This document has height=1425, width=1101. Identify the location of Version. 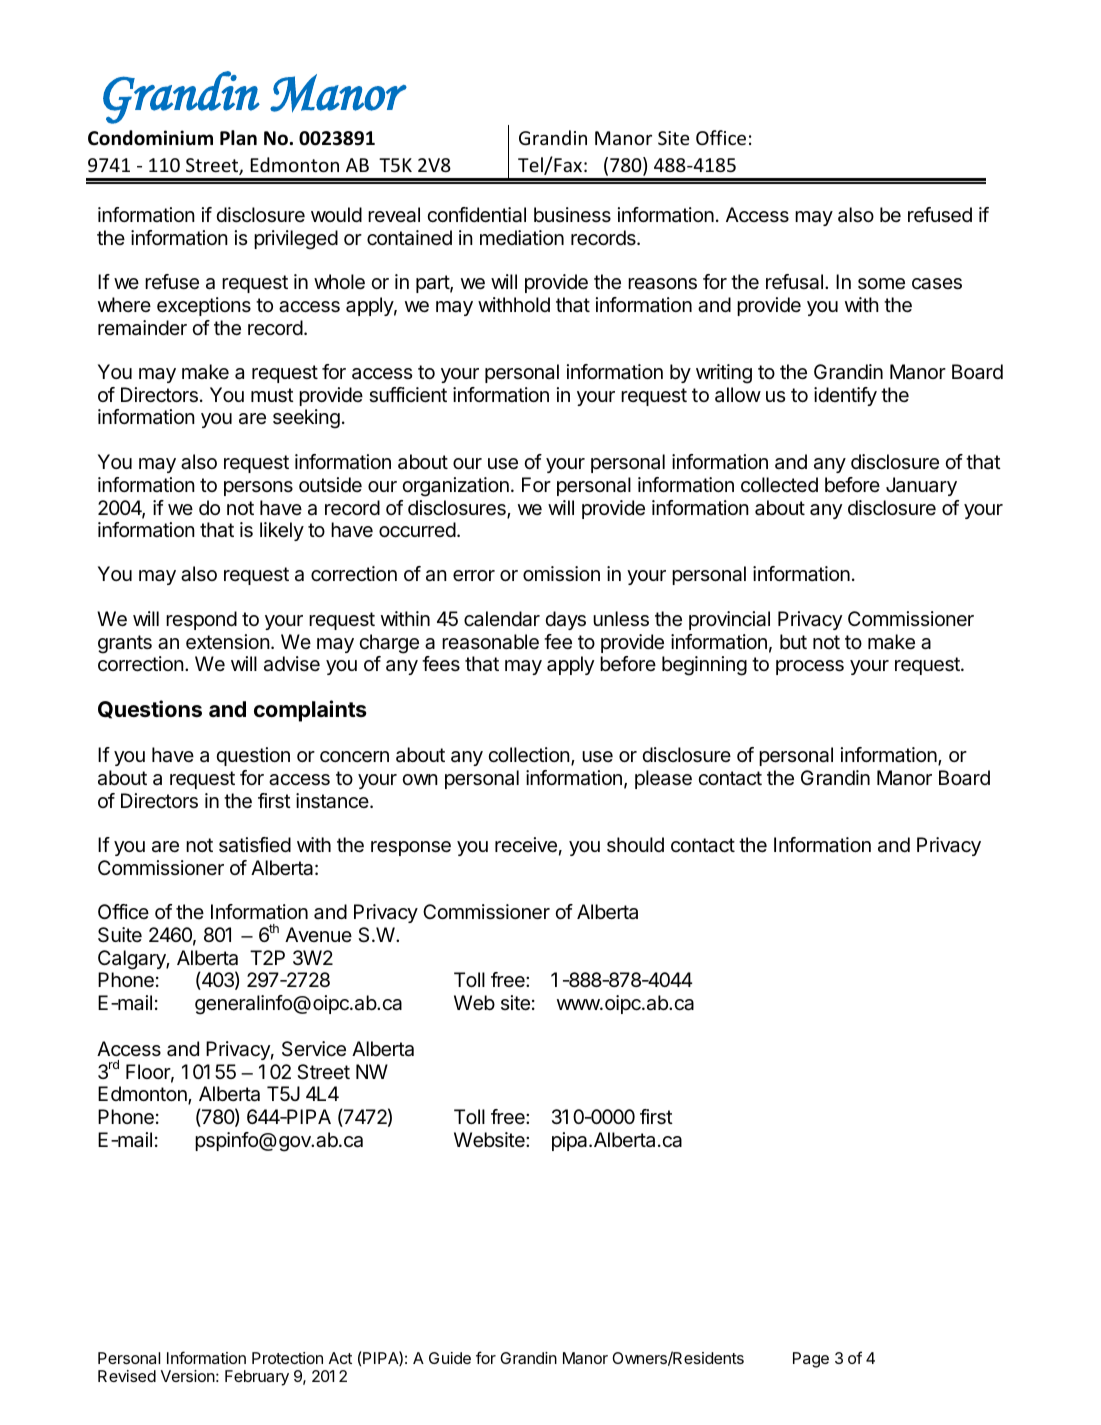
(188, 1376).
